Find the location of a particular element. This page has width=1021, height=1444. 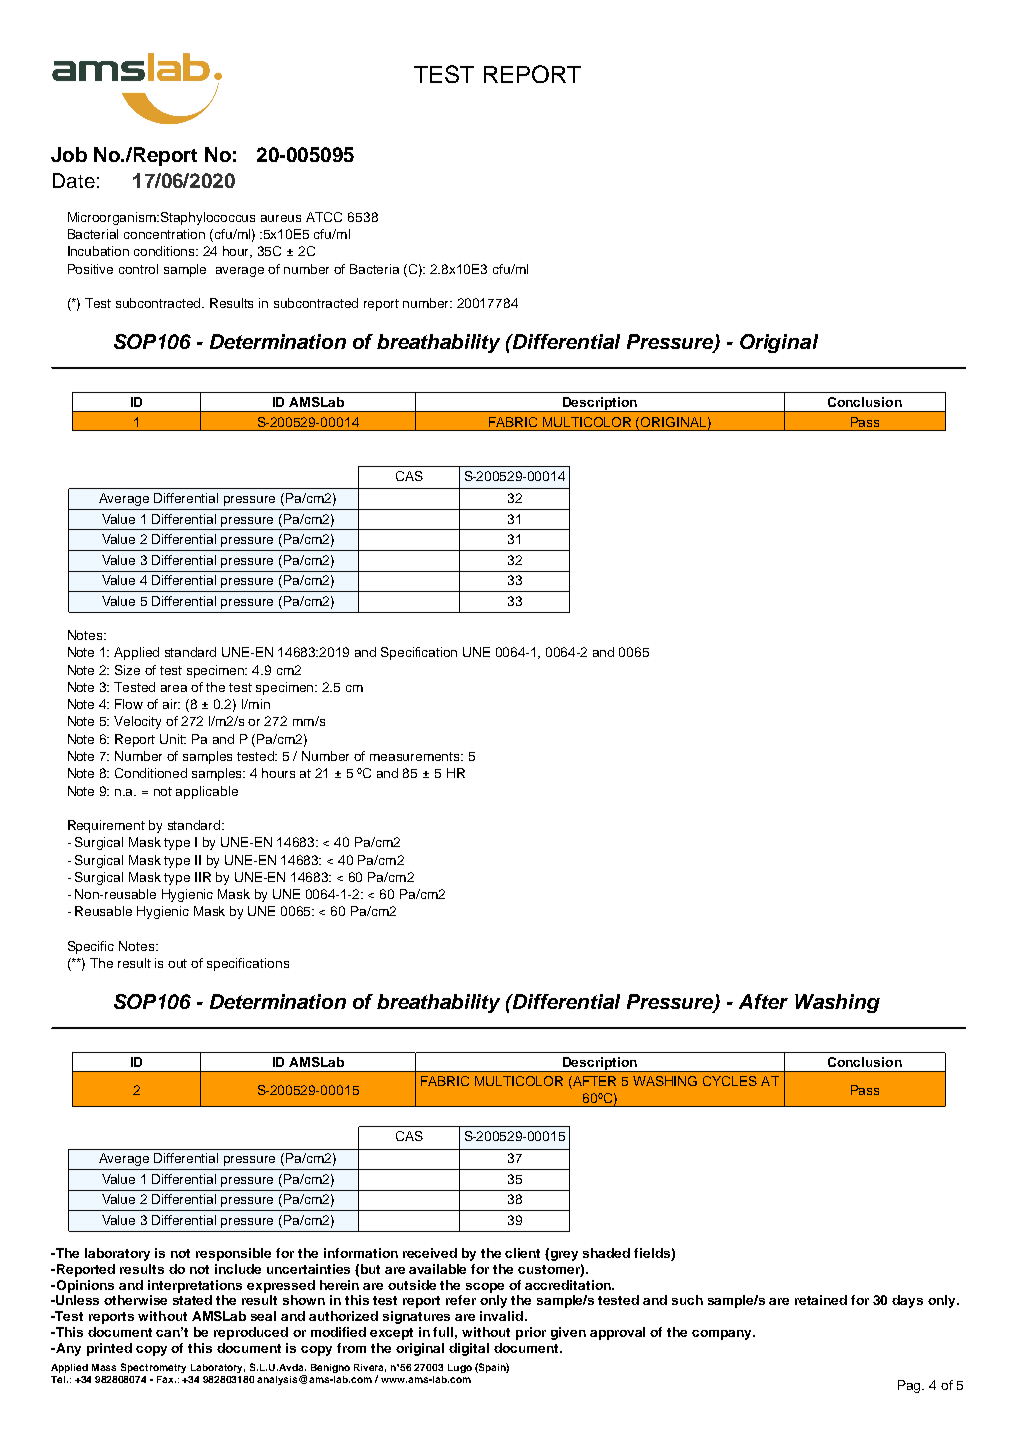

measurements is located at coordinates (416, 756).
